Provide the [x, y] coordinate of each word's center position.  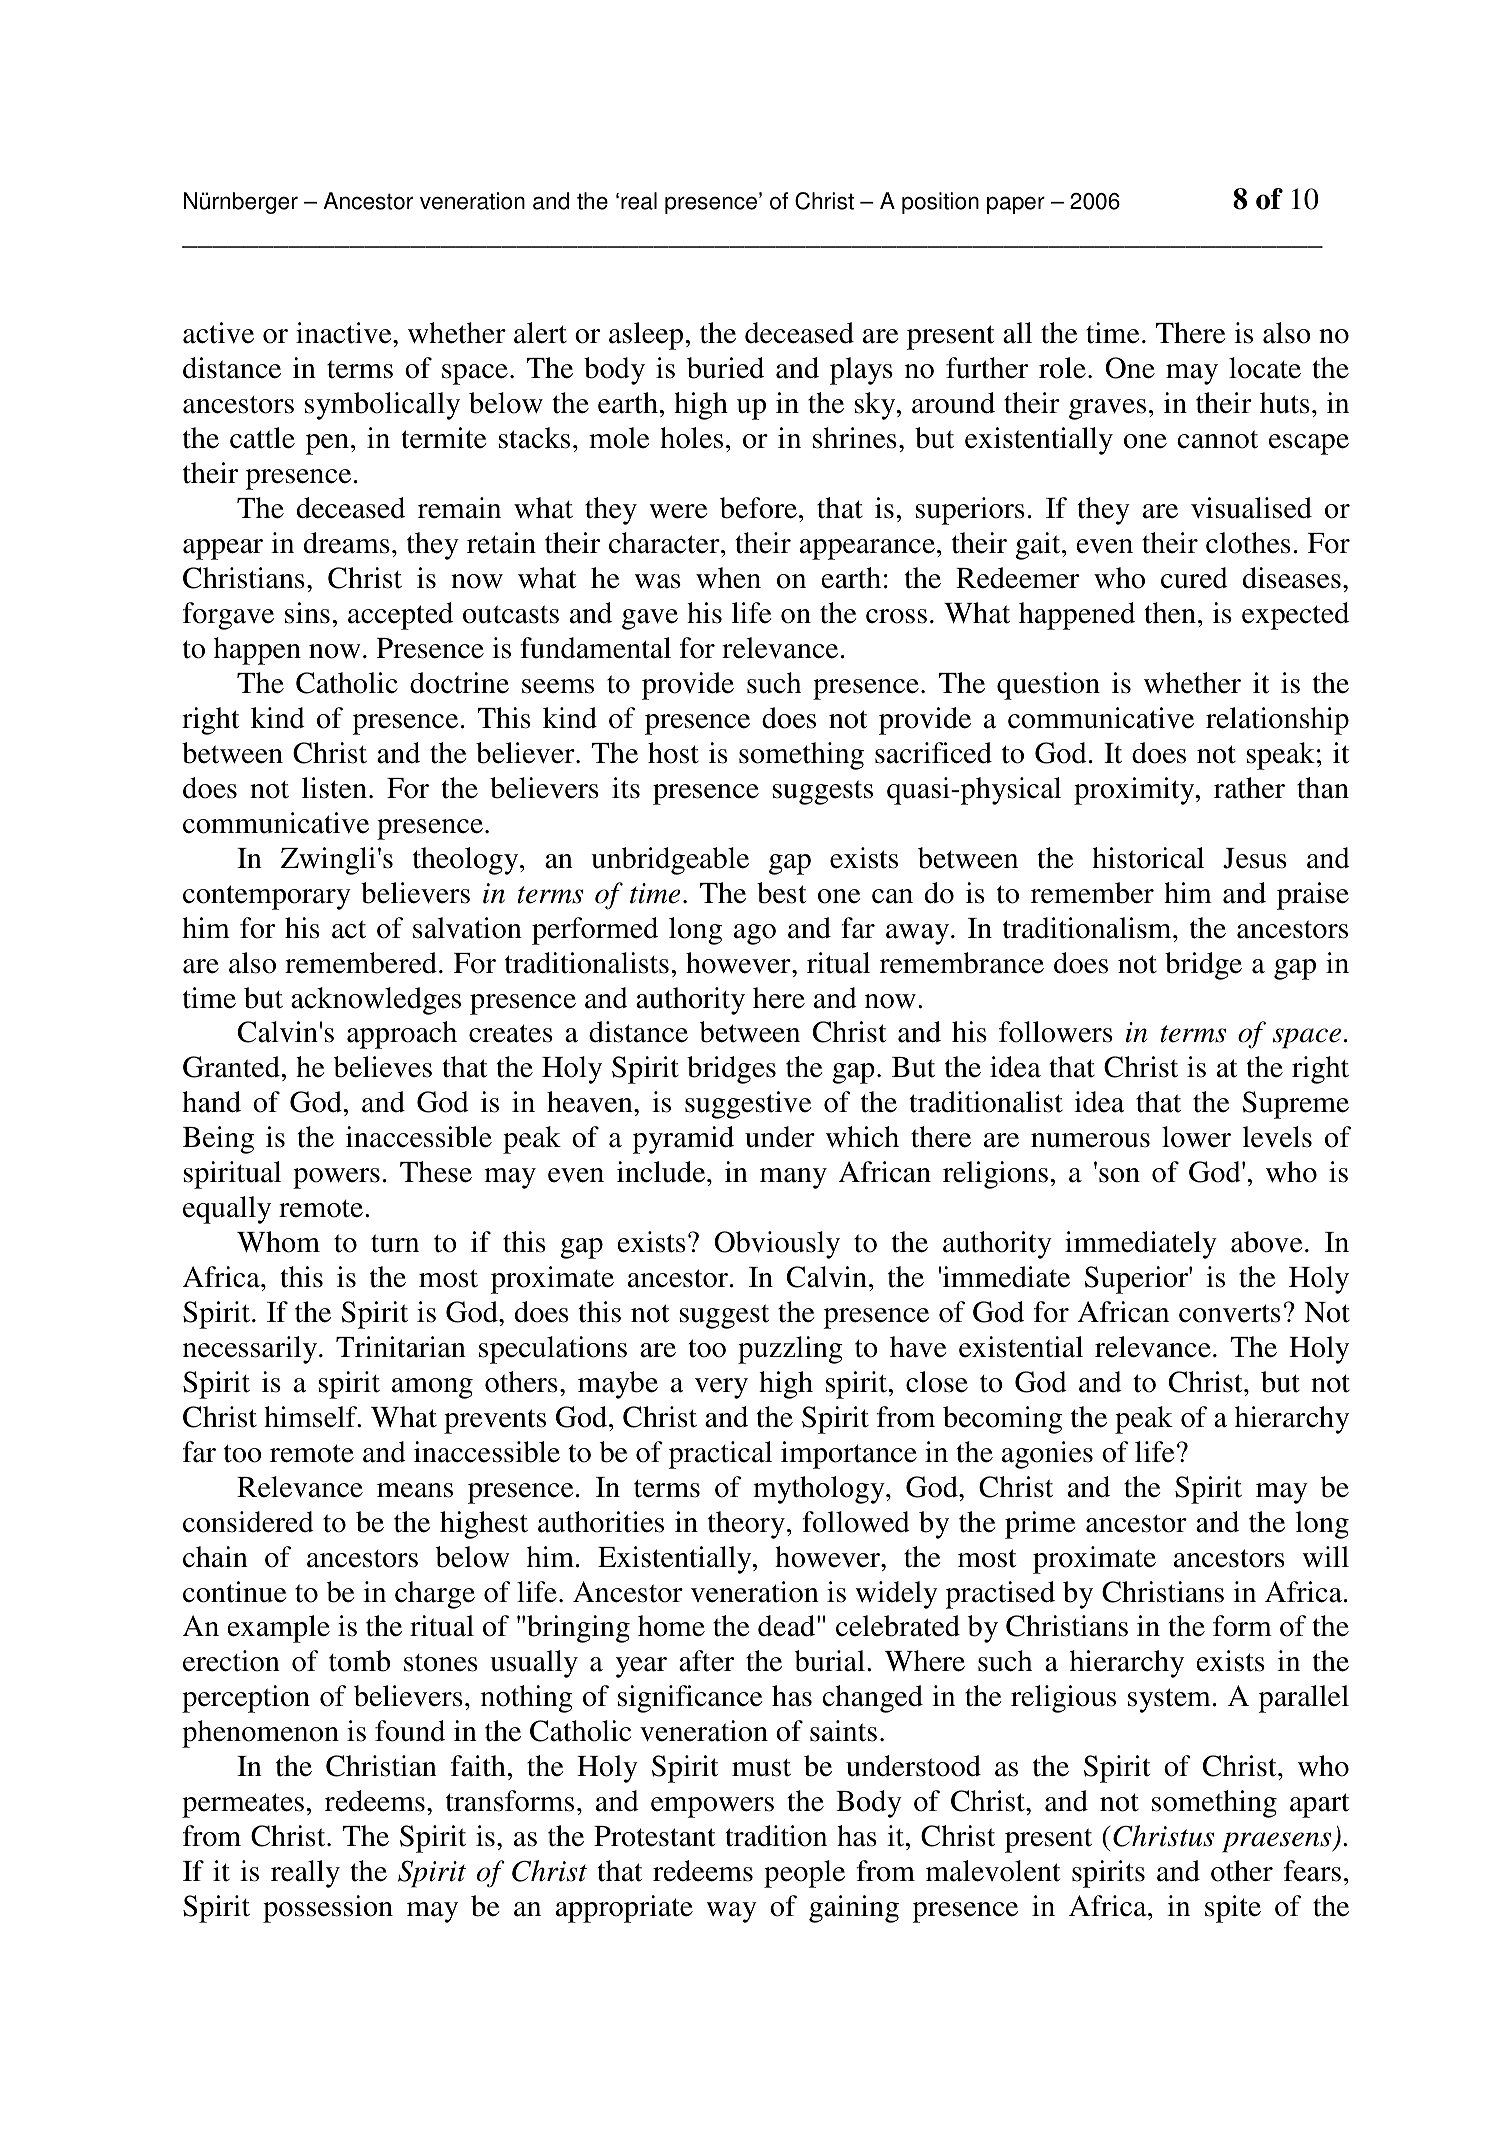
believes [382, 1067]
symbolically [382, 406]
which [862, 1137]
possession [328, 1909]
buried [725, 368]
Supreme [1296, 1105]
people [804, 1874]
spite [1233, 1909]
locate [1265, 368]
